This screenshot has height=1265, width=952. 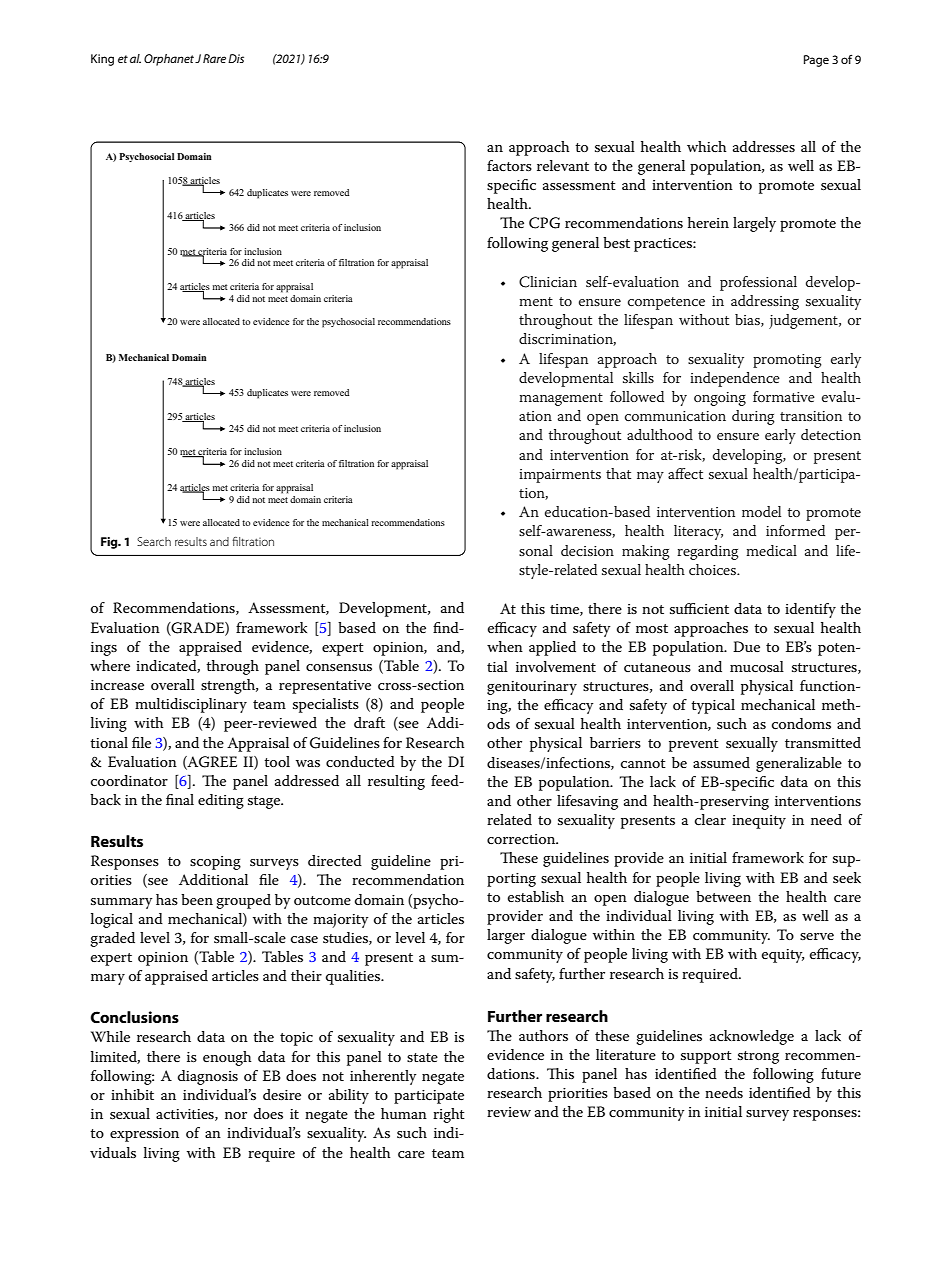 I want to click on Rare, so click(x=214, y=58).
